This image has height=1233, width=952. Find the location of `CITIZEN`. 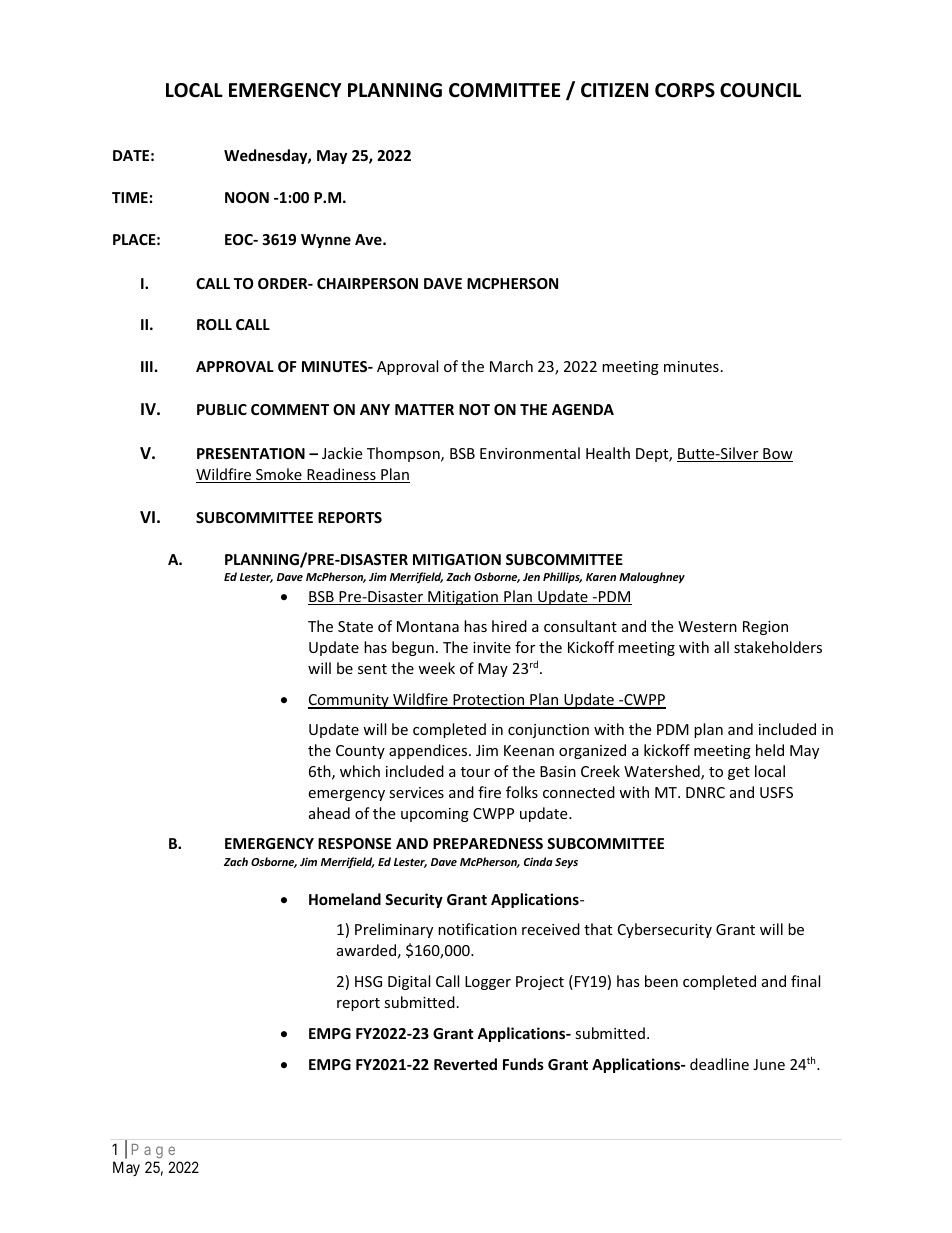

CITIZEN is located at coordinates (614, 90).
